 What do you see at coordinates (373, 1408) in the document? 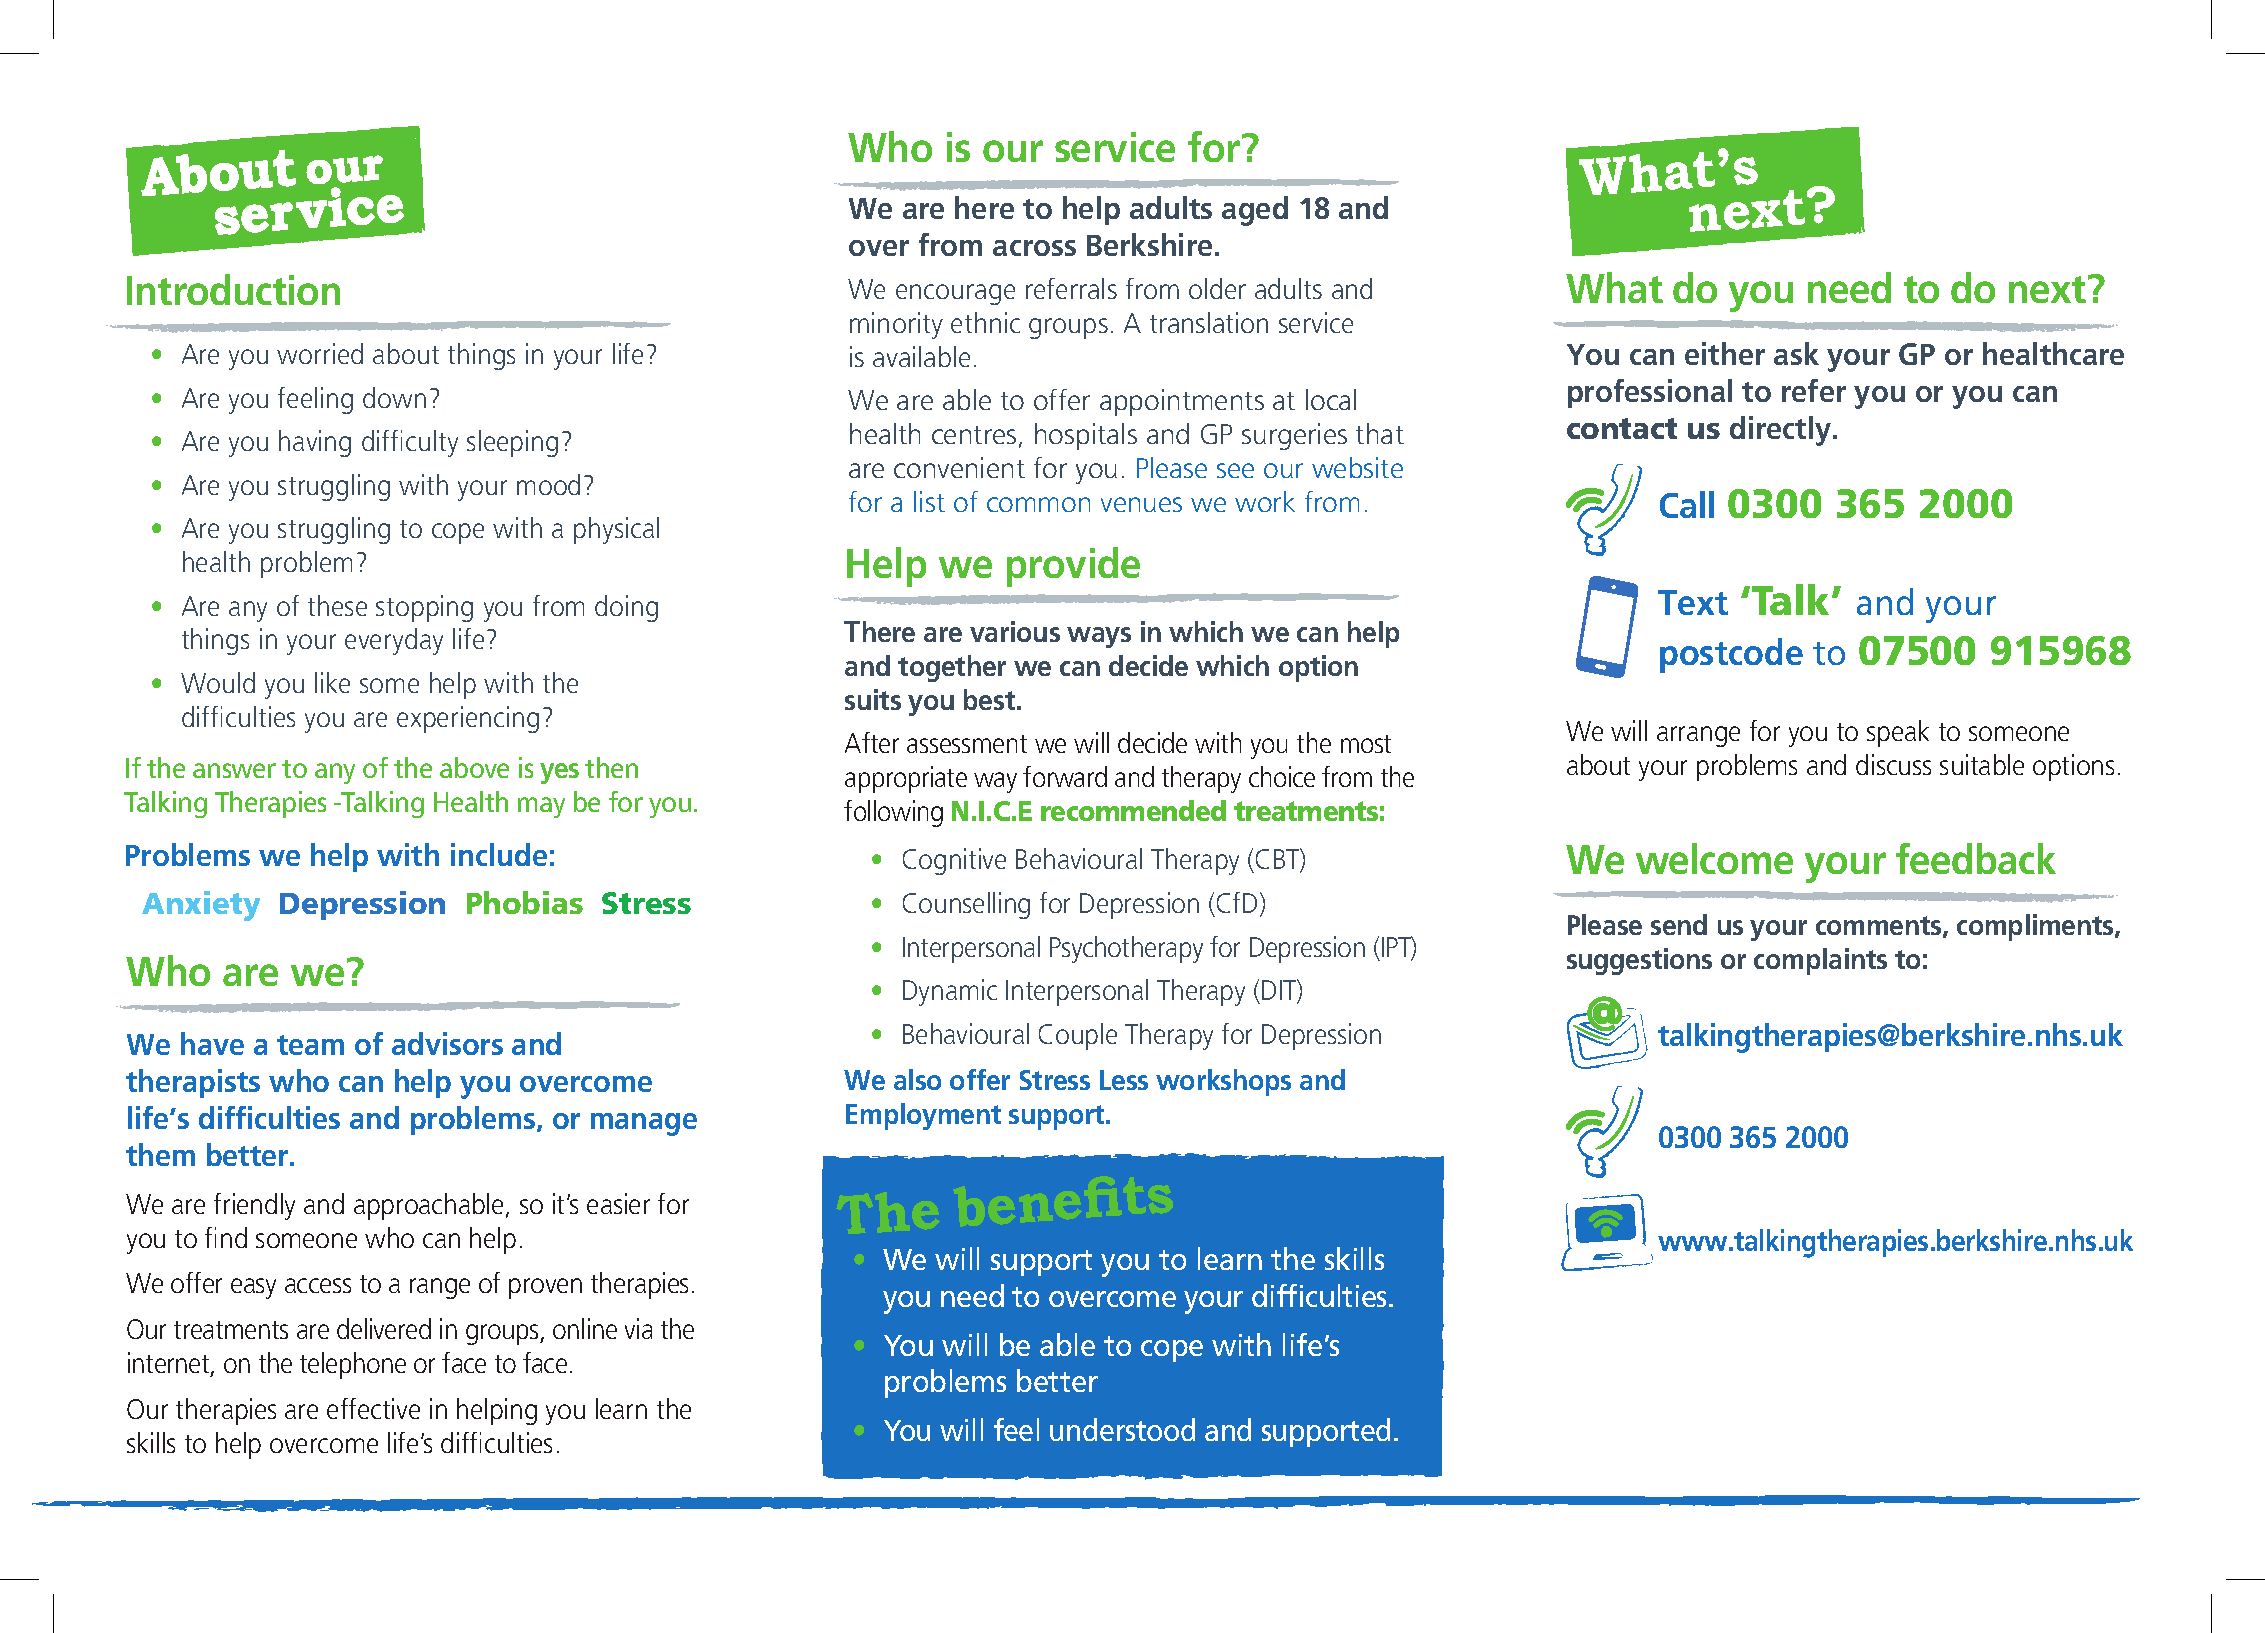
I see `effective` at bounding box center [373, 1408].
